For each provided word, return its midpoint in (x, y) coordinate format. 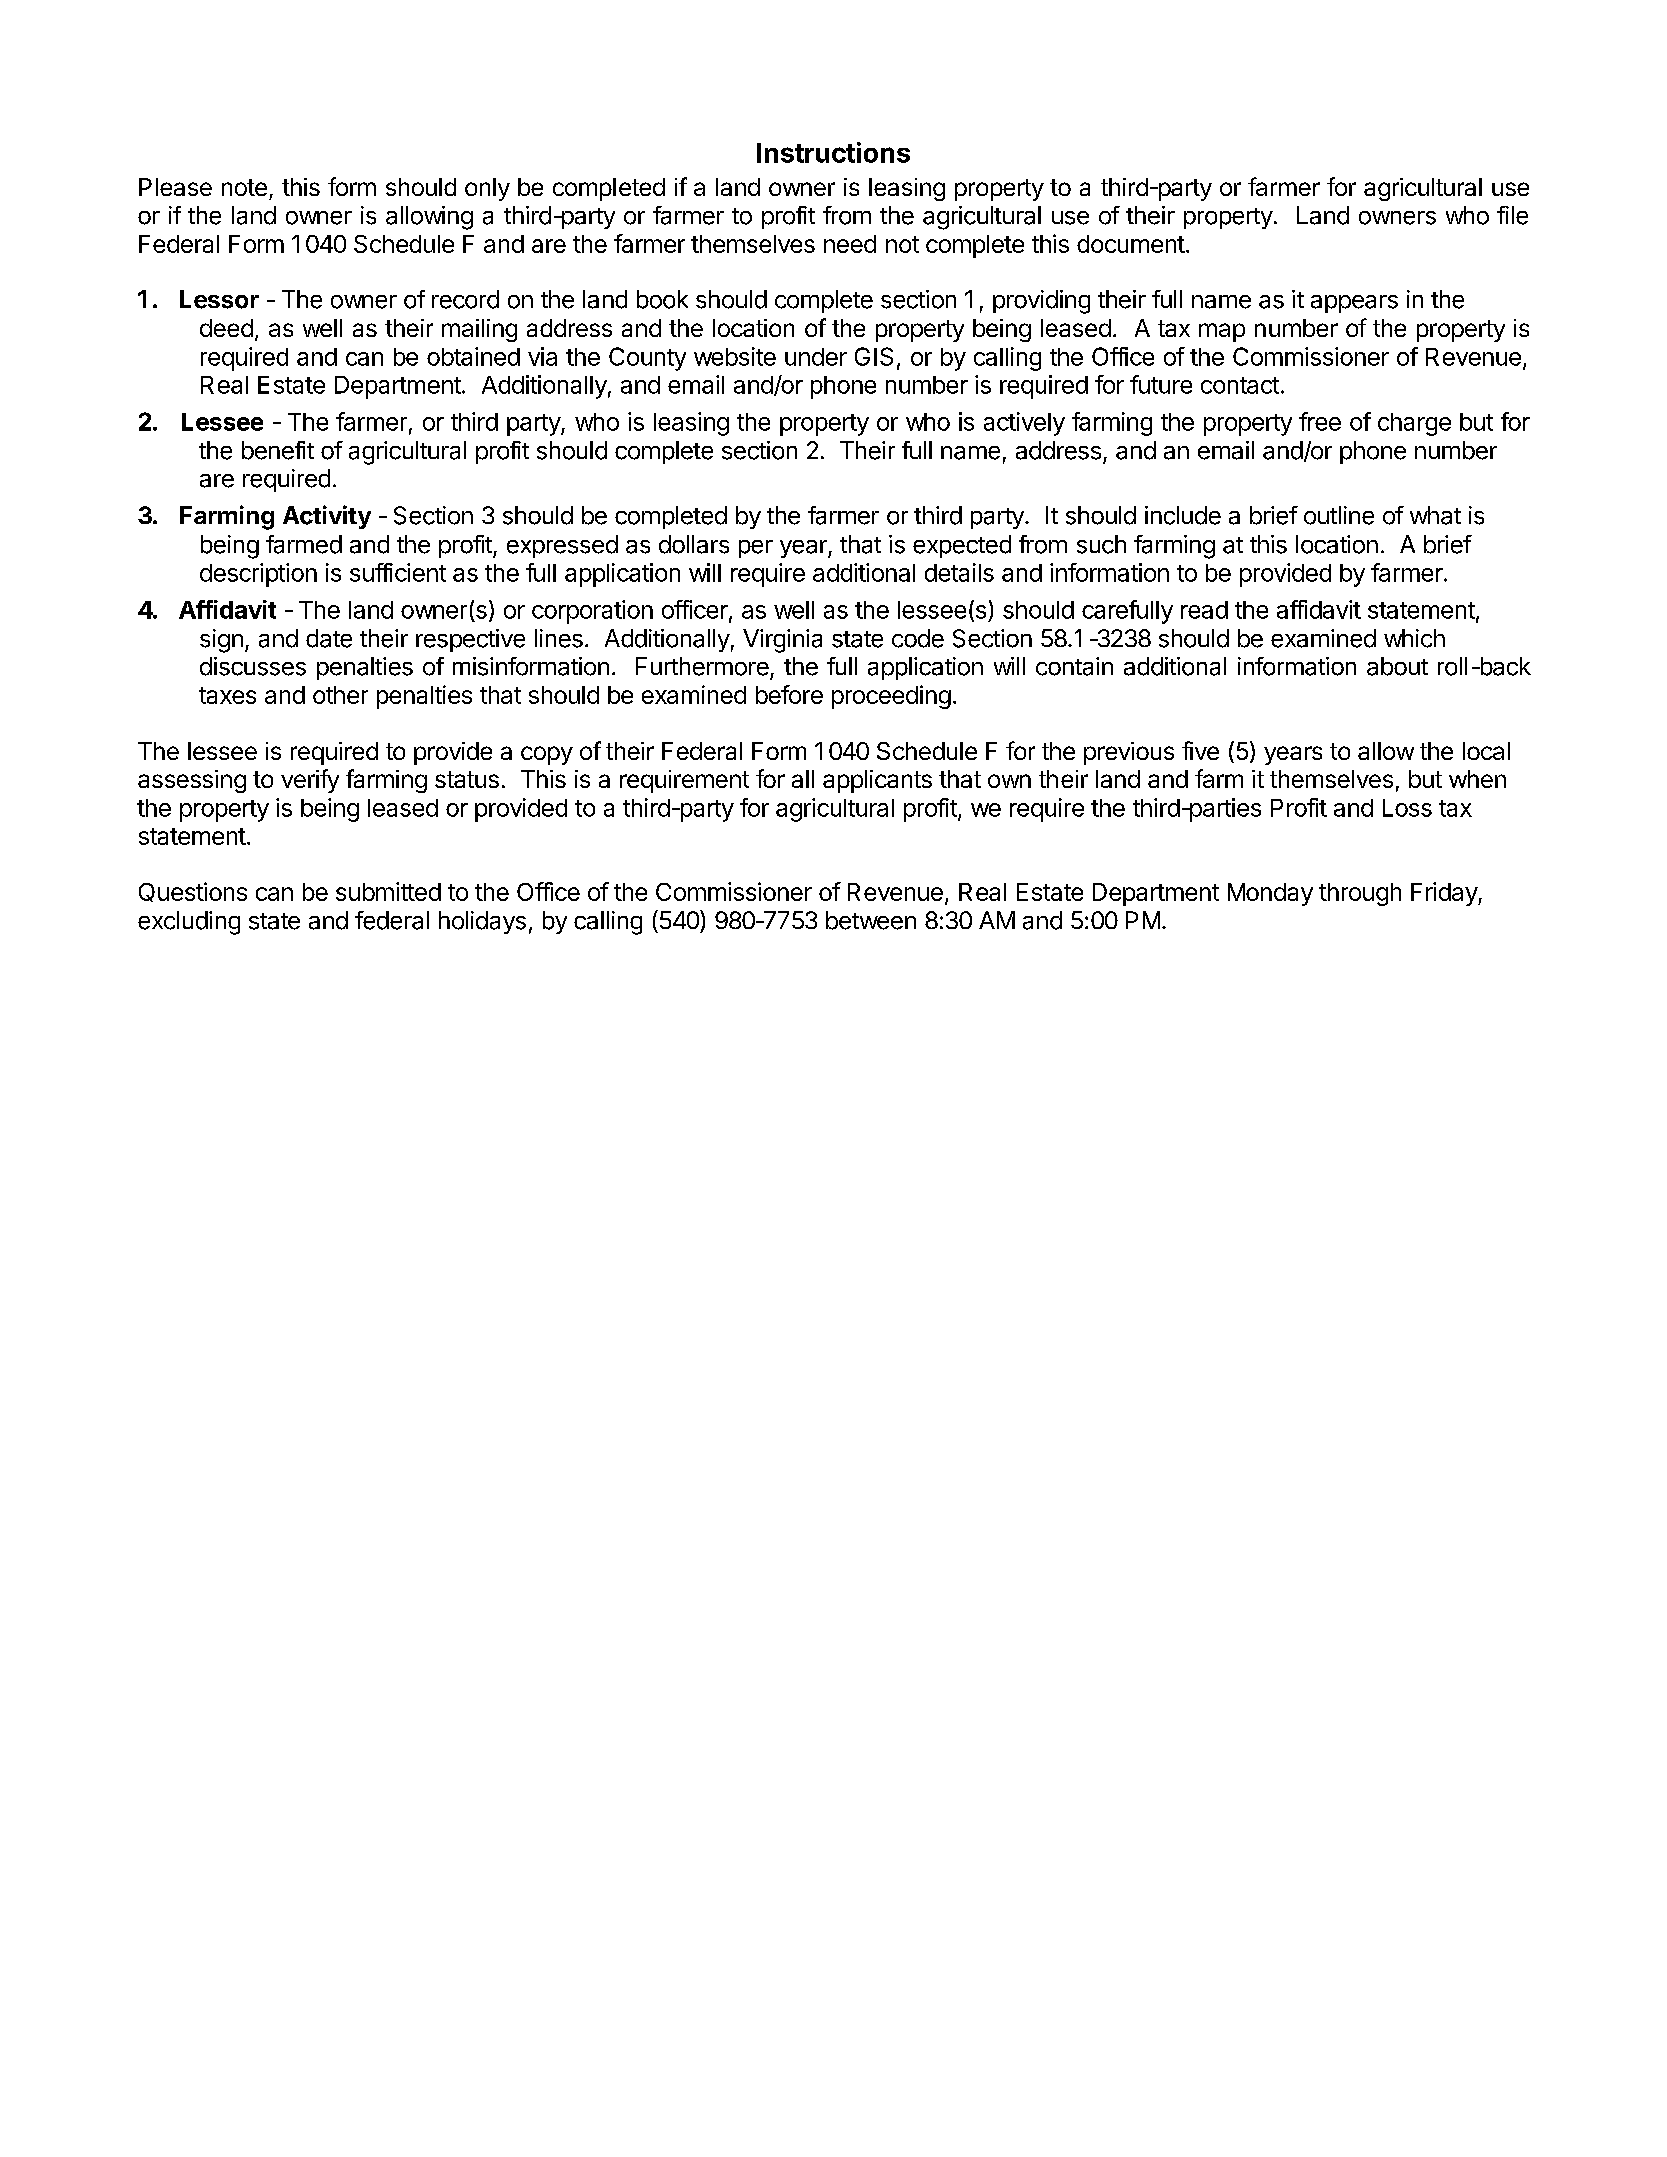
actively (1024, 424)
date (329, 638)
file (1512, 215)
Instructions (833, 152)
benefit (278, 450)
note (244, 187)
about (1397, 666)
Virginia (782, 641)
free (1320, 421)
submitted (388, 891)
